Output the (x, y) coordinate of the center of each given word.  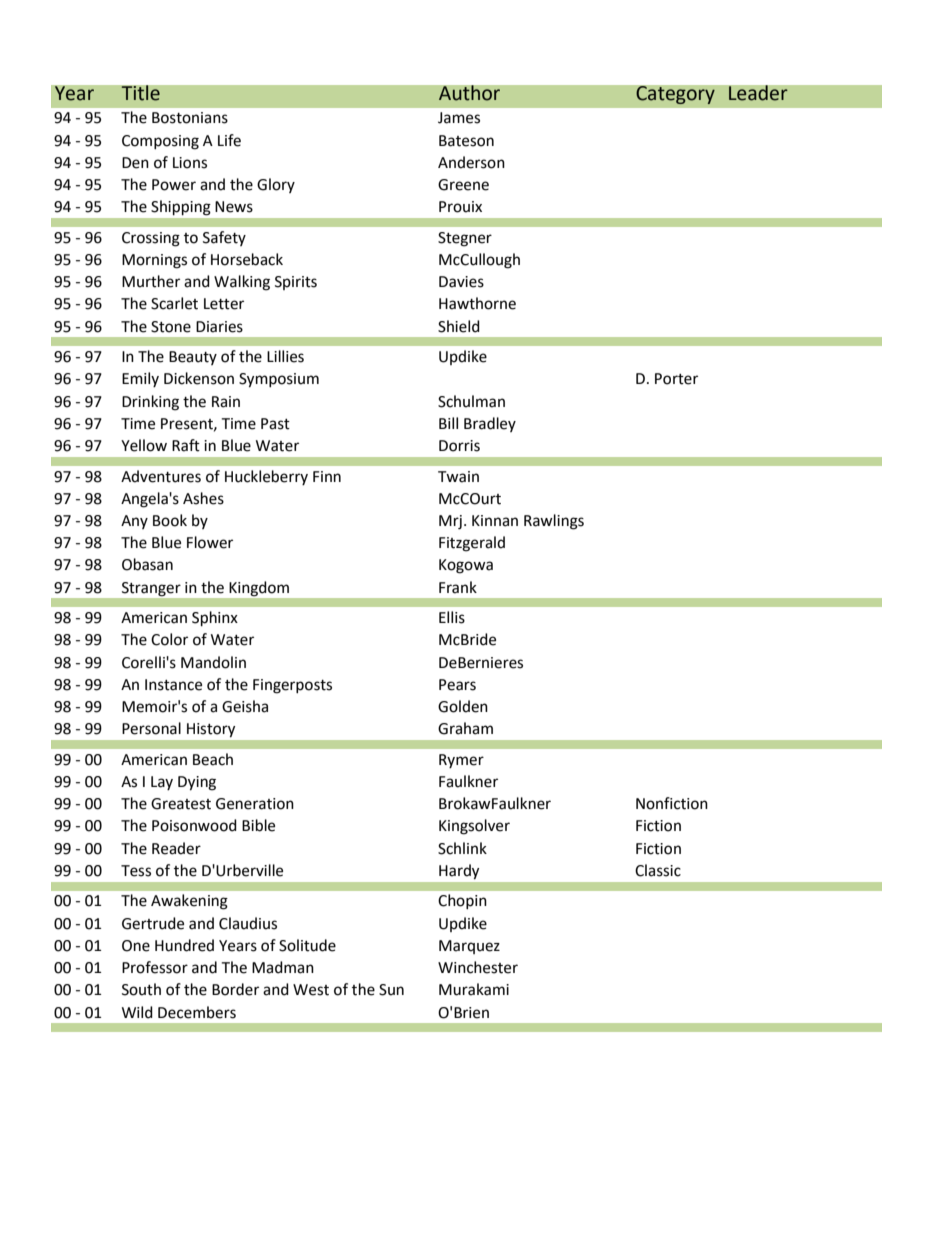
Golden (463, 706)
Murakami (474, 989)
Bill (448, 423)
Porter (676, 379)
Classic (658, 870)
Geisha (245, 706)
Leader (758, 93)
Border (235, 989)
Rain (226, 402)
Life (229, 140)
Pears (457, 685)
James (459, 118)
